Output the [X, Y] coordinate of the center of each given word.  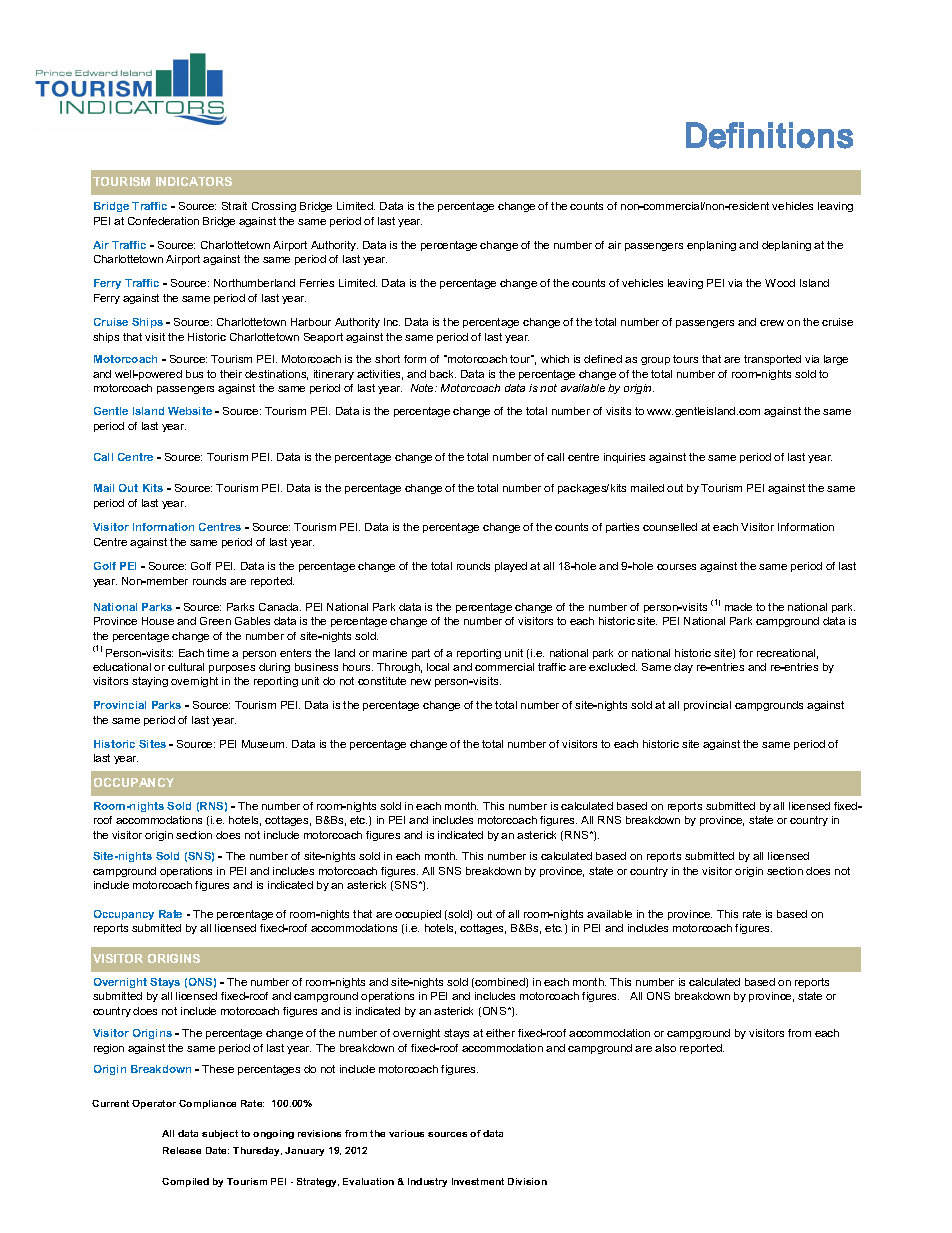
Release [182, 1150]
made [738, 607]
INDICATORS [194, 181]
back [443, 374]
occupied [418, 915]
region [109, 1049]
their [231, 374]
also [665, 1048]
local [438, 667]
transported [772, 360]
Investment [478, 1181]
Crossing [274, 207]
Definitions [769, 135]
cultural [186, 667]
